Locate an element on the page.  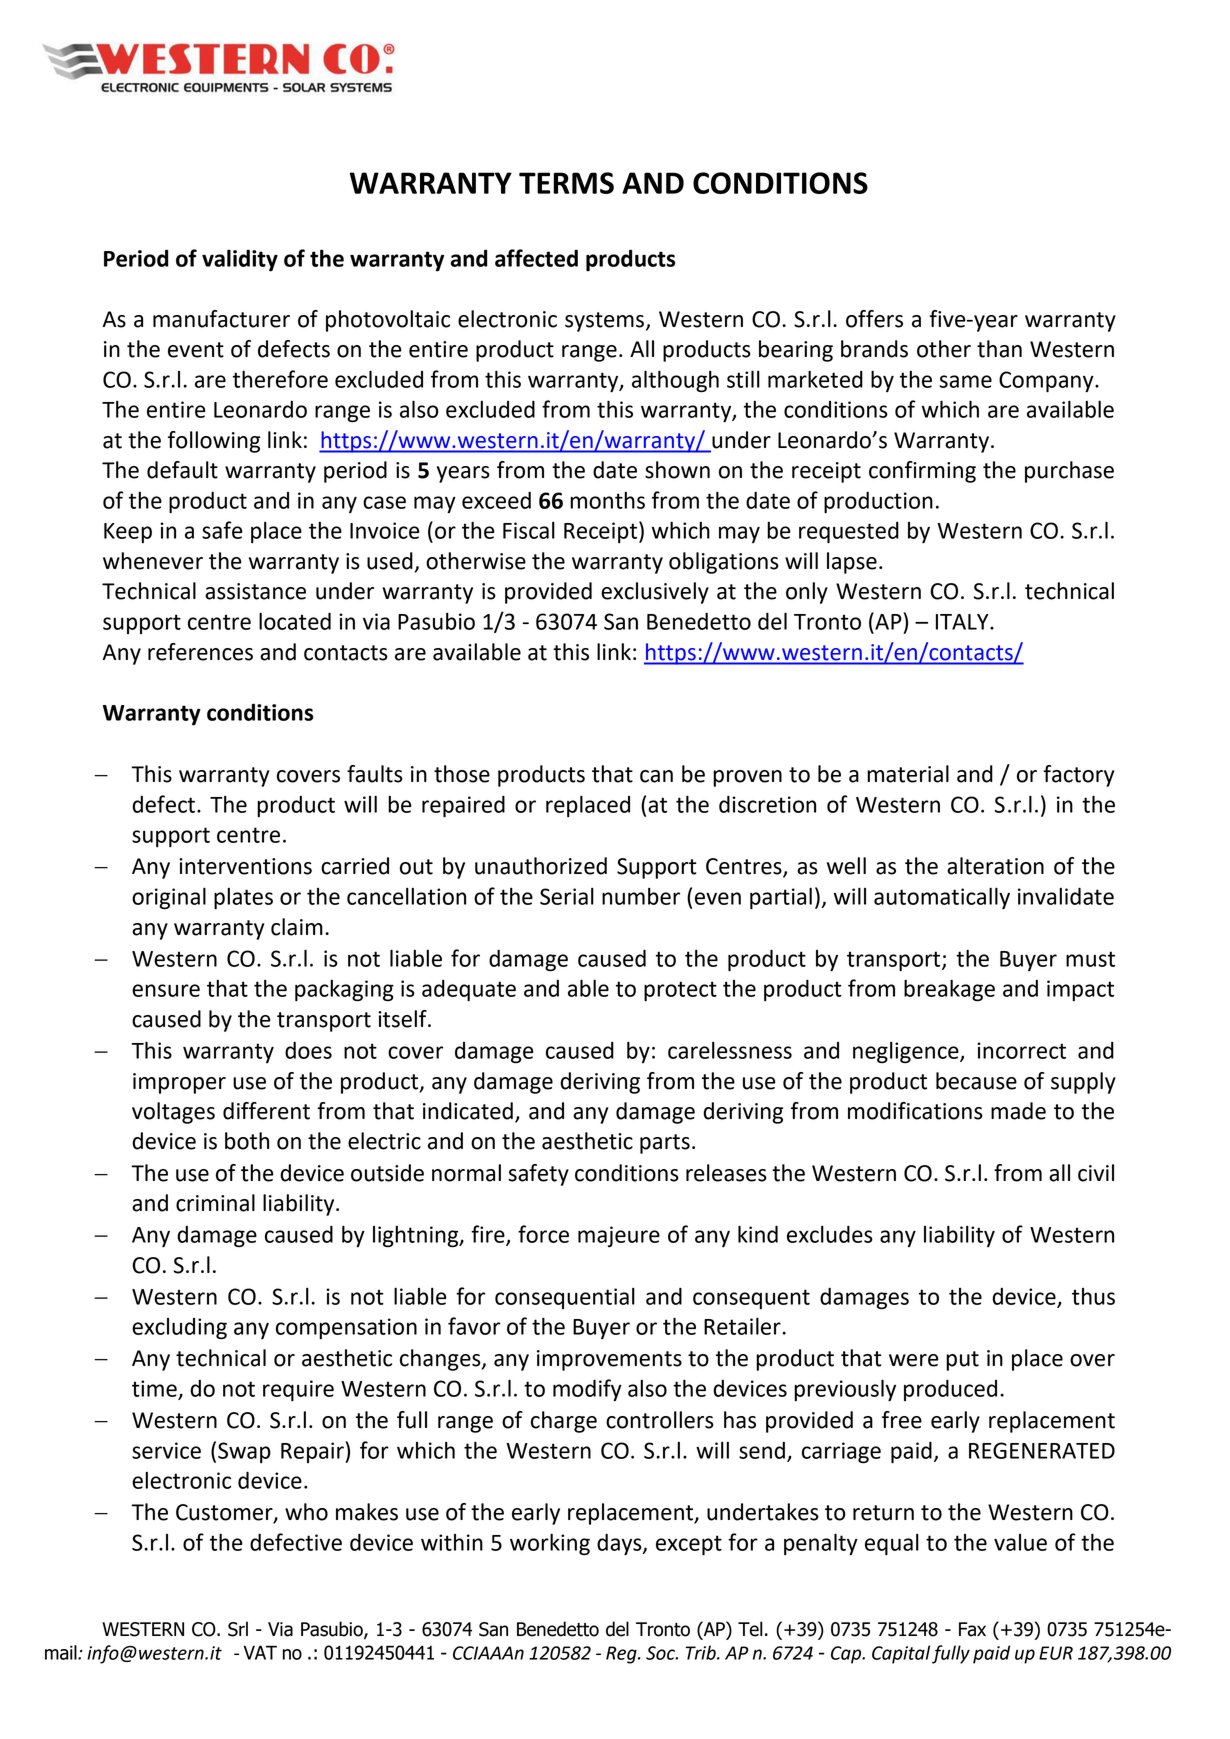
Srl is located at coordinates (238, 1629).
